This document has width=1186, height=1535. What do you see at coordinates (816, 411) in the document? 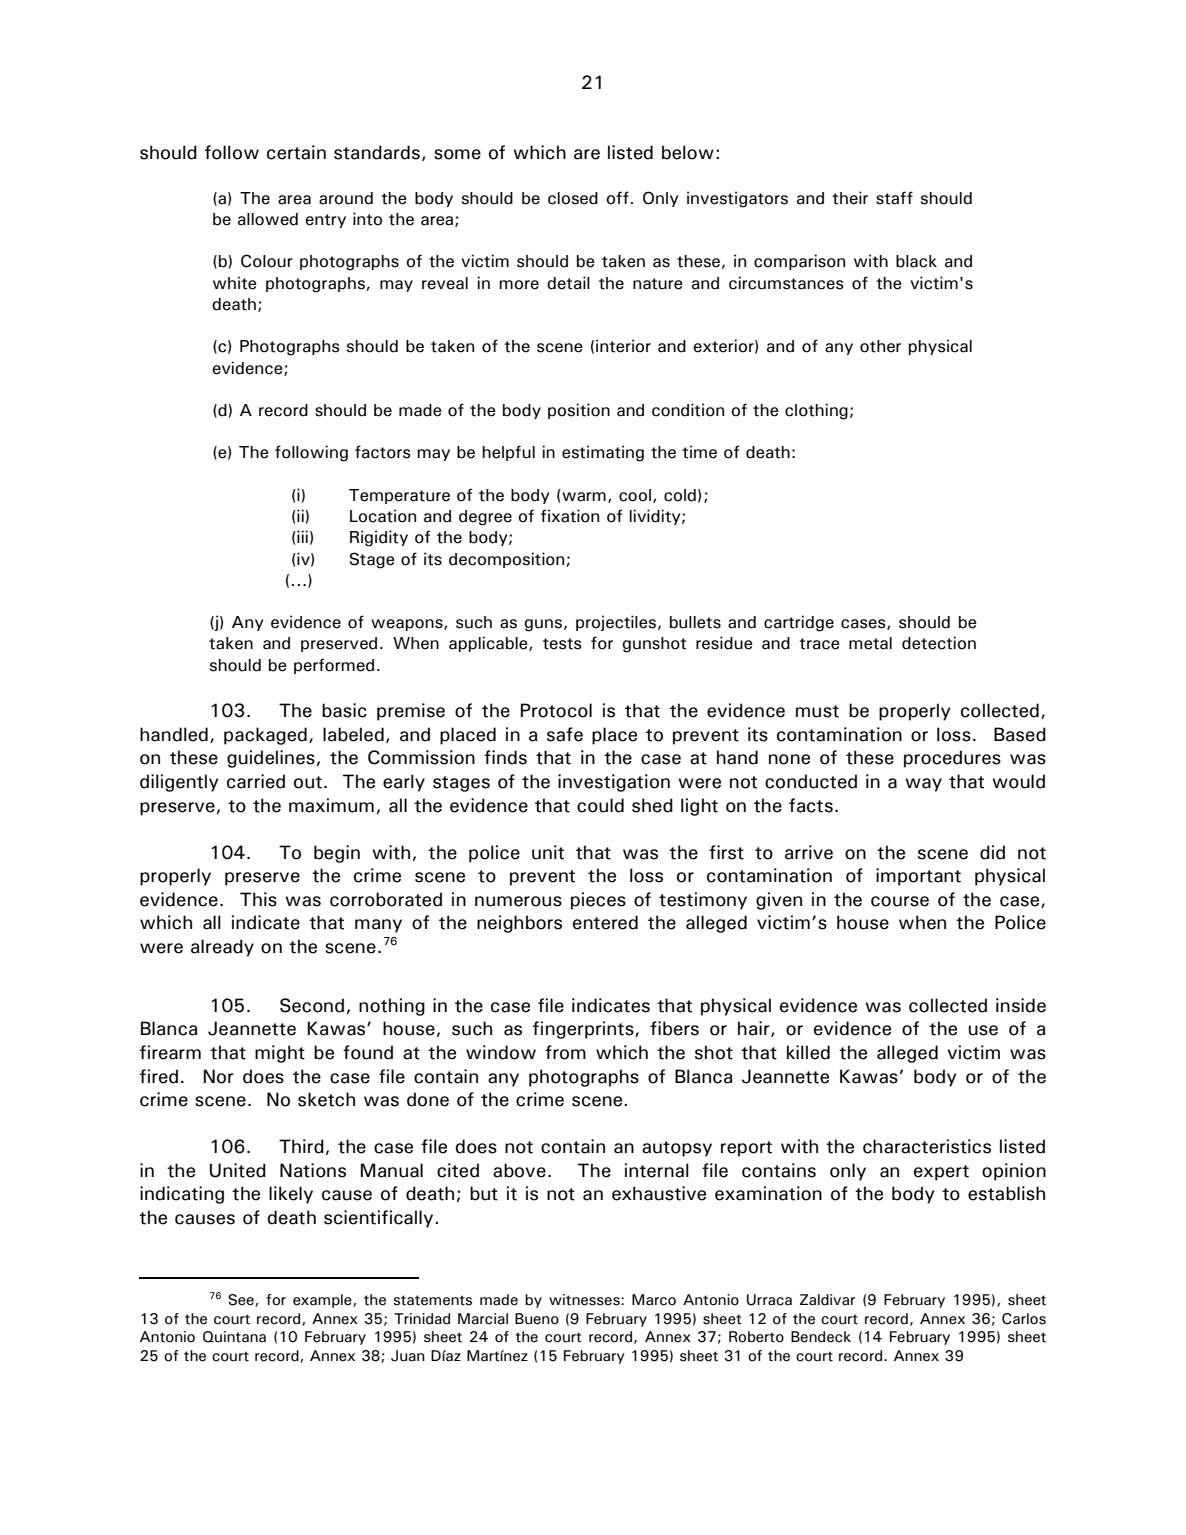
I see `clothing` at bounding box center [816, 411].
